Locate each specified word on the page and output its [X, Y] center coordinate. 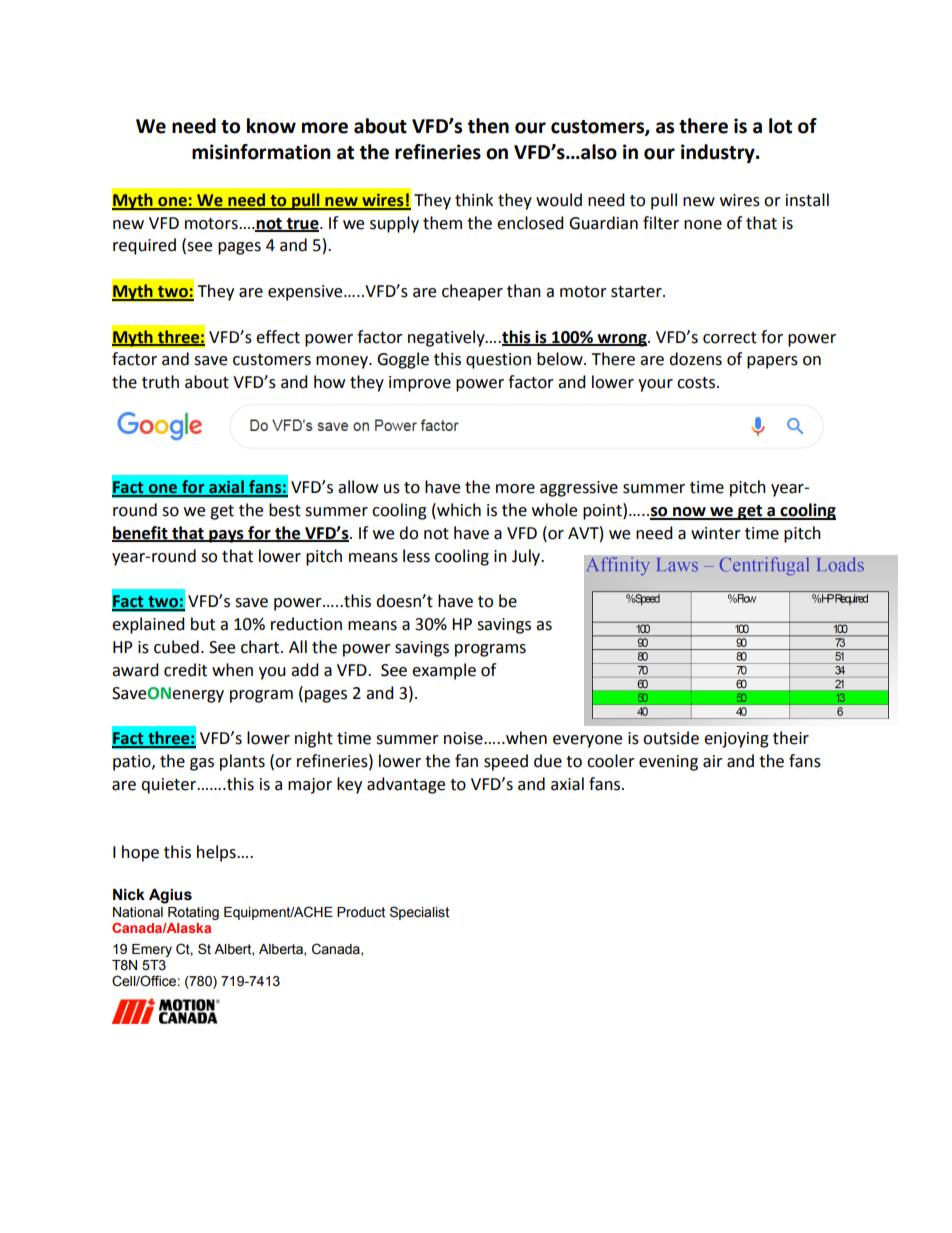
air [713, 761]
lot [780, 126]
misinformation [261, 152]
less [416, 556]
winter [716, 533]
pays [226, 536]
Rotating [193, 913]
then [488, 126]
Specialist [419, 913]
